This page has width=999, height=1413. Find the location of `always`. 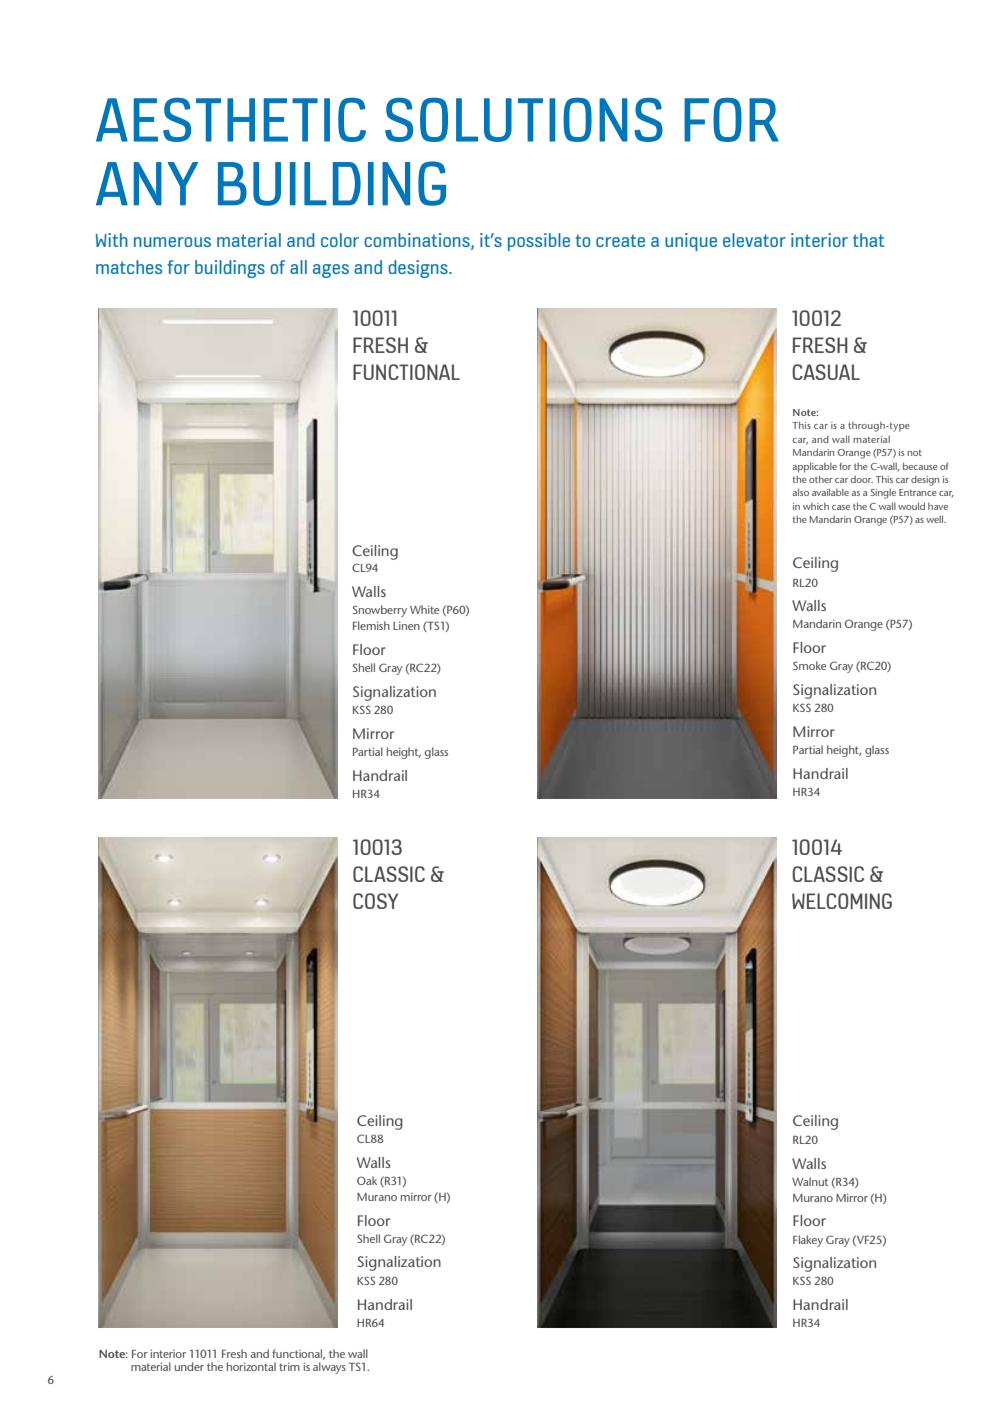

always is located at coordinates (329, 1368).
